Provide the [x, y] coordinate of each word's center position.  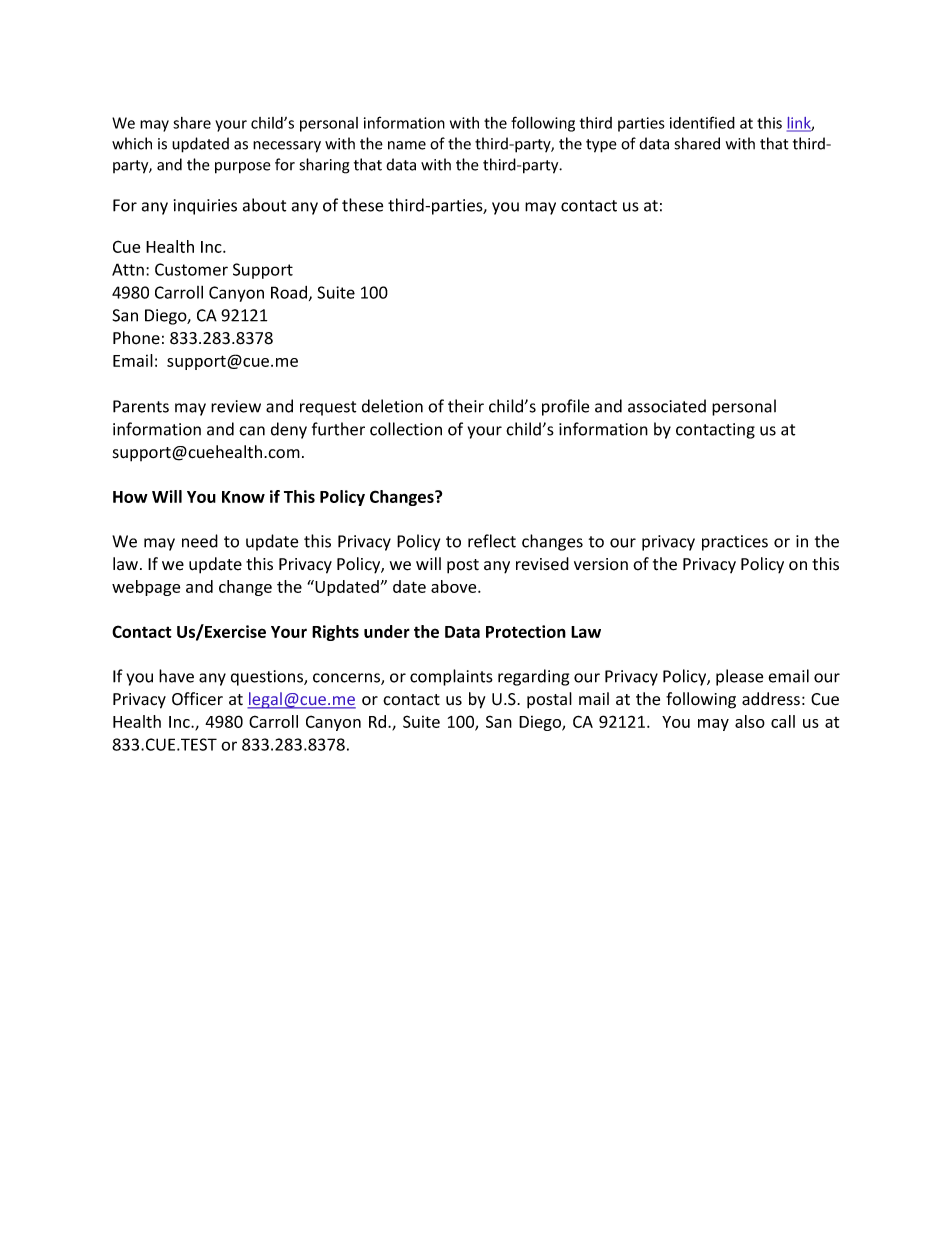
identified [702, 122]
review [236, 406]
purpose [243, 168]
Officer [197, 699]
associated [667, 406]
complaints [451, 677]
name [407, 145]
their [466, 406]
